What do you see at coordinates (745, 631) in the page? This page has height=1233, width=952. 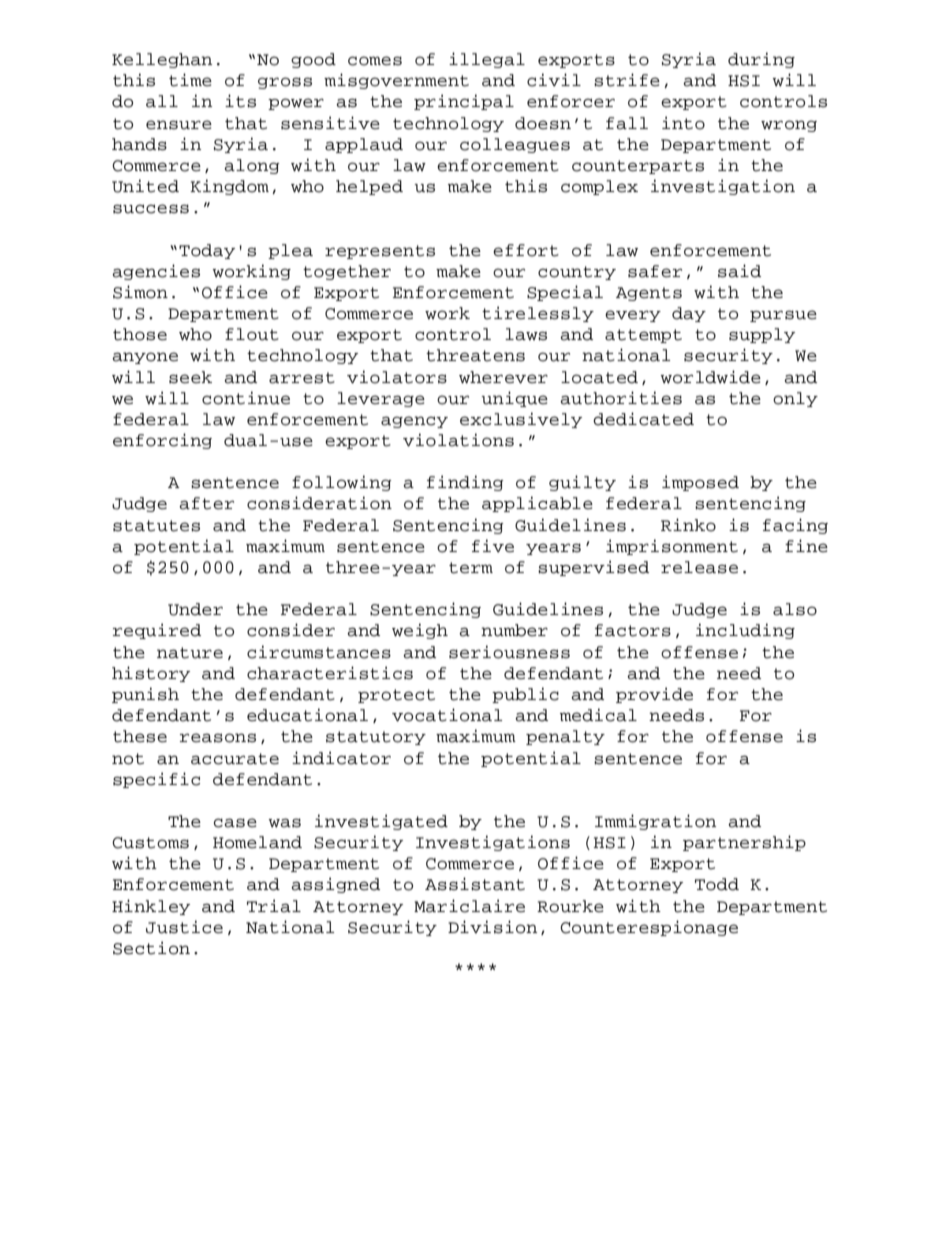 I see `including` at bounding box center [745, 631].
